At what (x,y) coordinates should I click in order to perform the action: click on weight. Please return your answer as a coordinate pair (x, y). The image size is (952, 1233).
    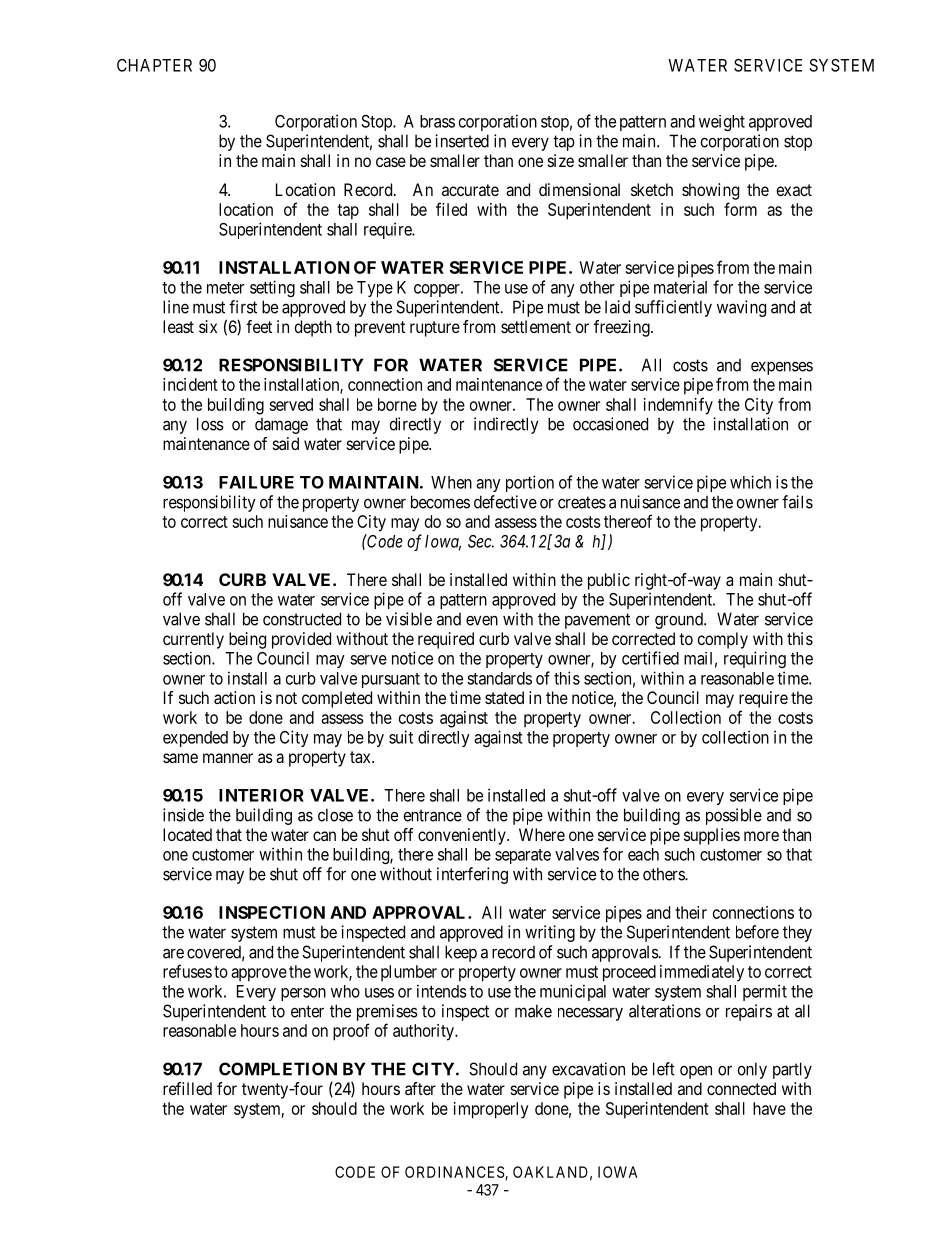
    Looking at the image, I should click on (722, 123).
